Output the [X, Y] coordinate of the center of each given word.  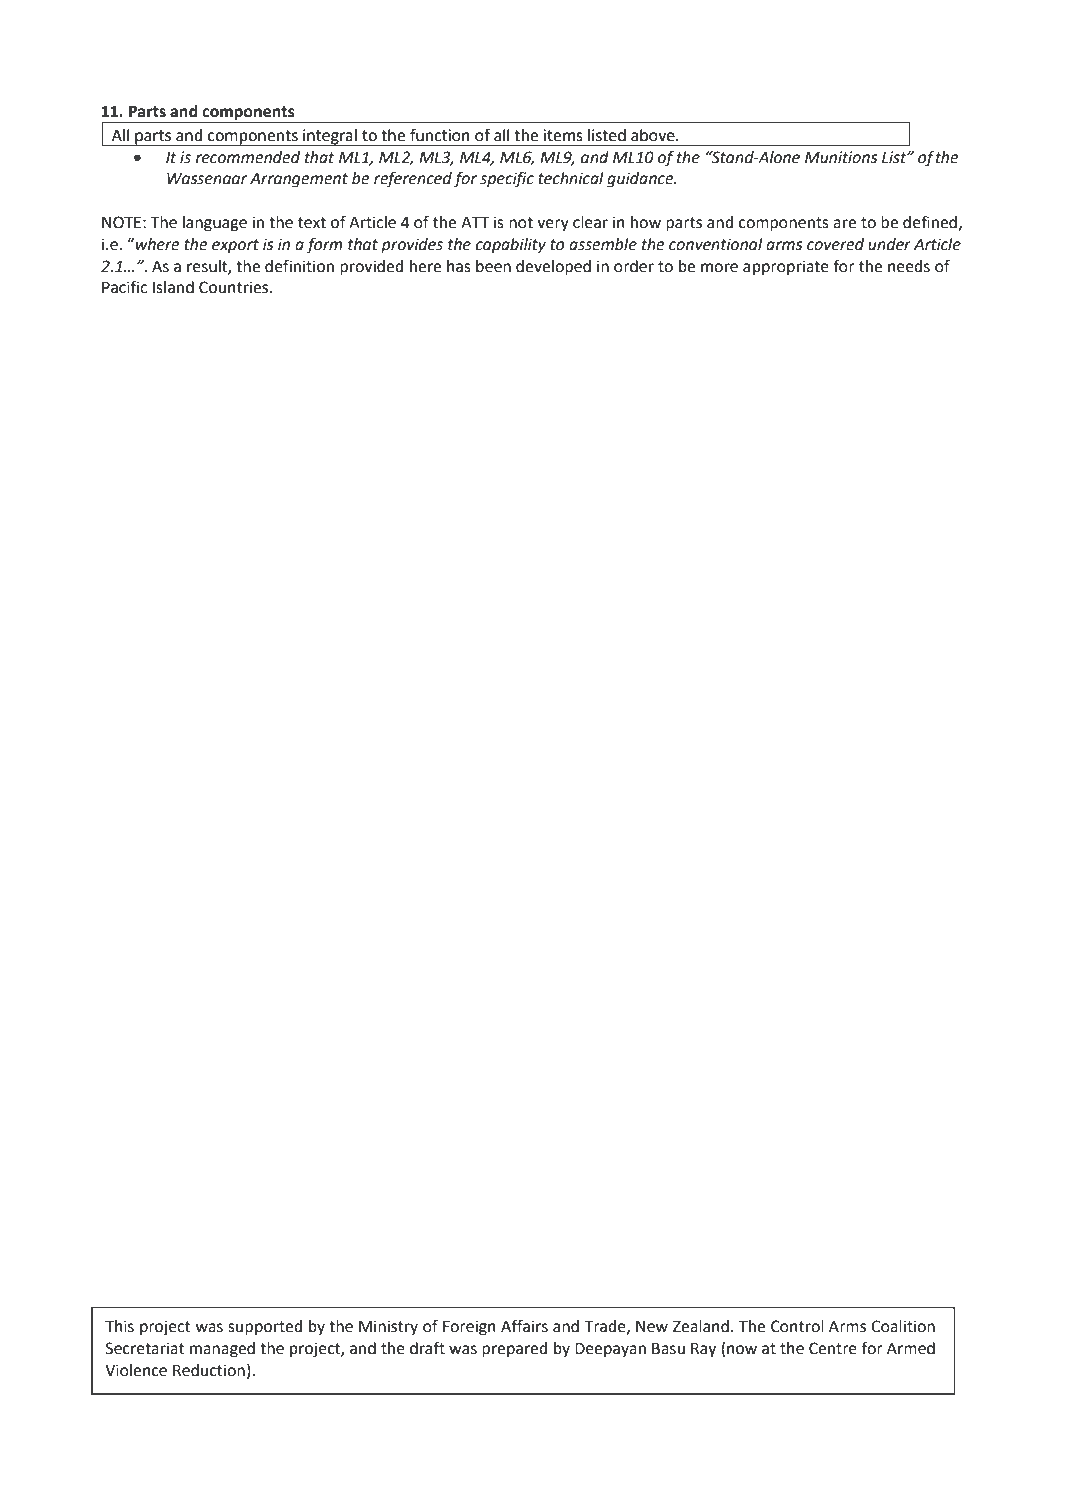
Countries [235, 287]
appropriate [786, 268]
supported [265, 1328]
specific [507, 179]
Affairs [524, 1326]
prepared [514, 1350]
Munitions [841, 157]
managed [222, 1350]
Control [797, 1326]
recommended [248, 157]
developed [553, 268]
